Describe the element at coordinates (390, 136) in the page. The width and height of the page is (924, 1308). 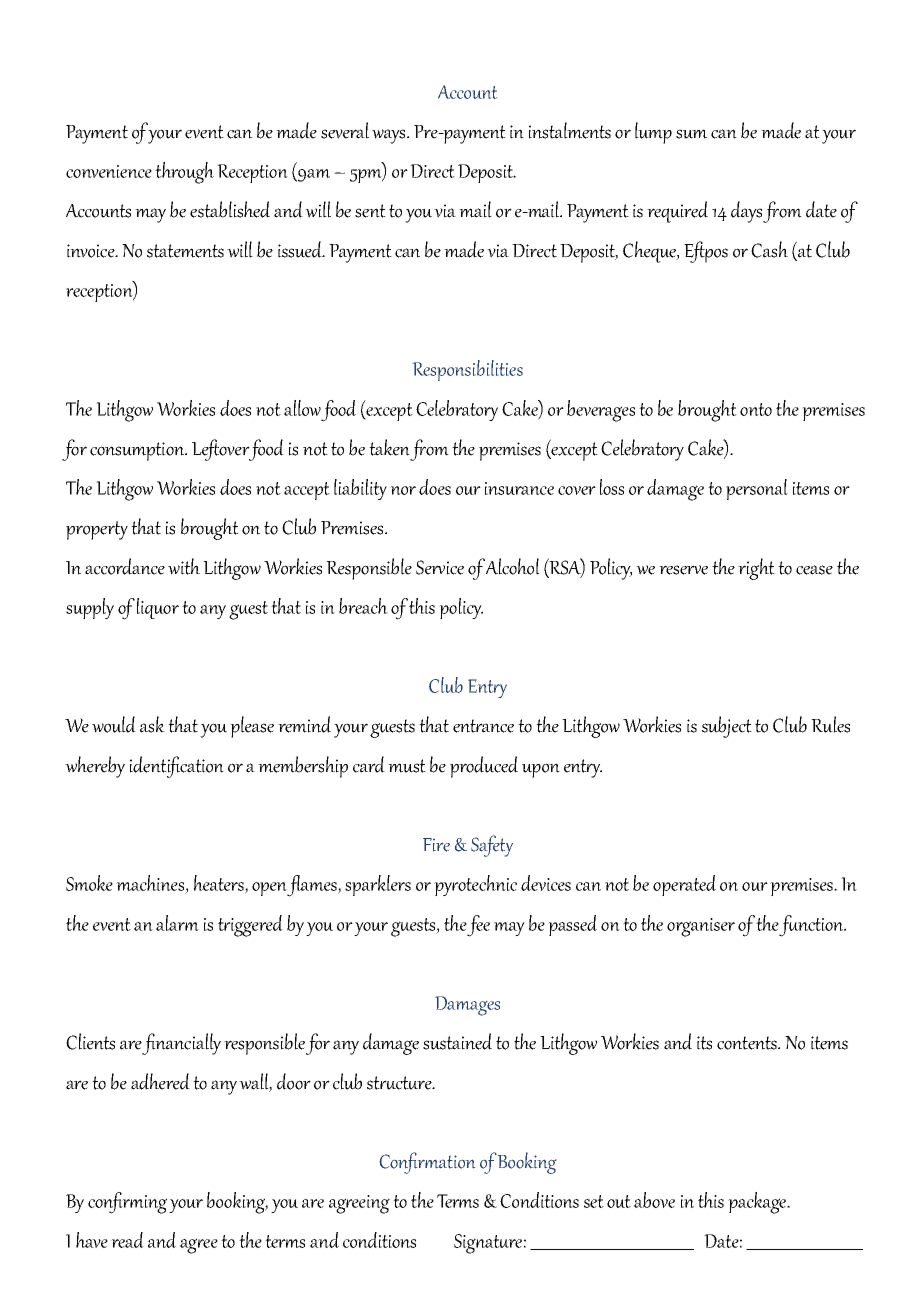
I see `ways` at that location.
